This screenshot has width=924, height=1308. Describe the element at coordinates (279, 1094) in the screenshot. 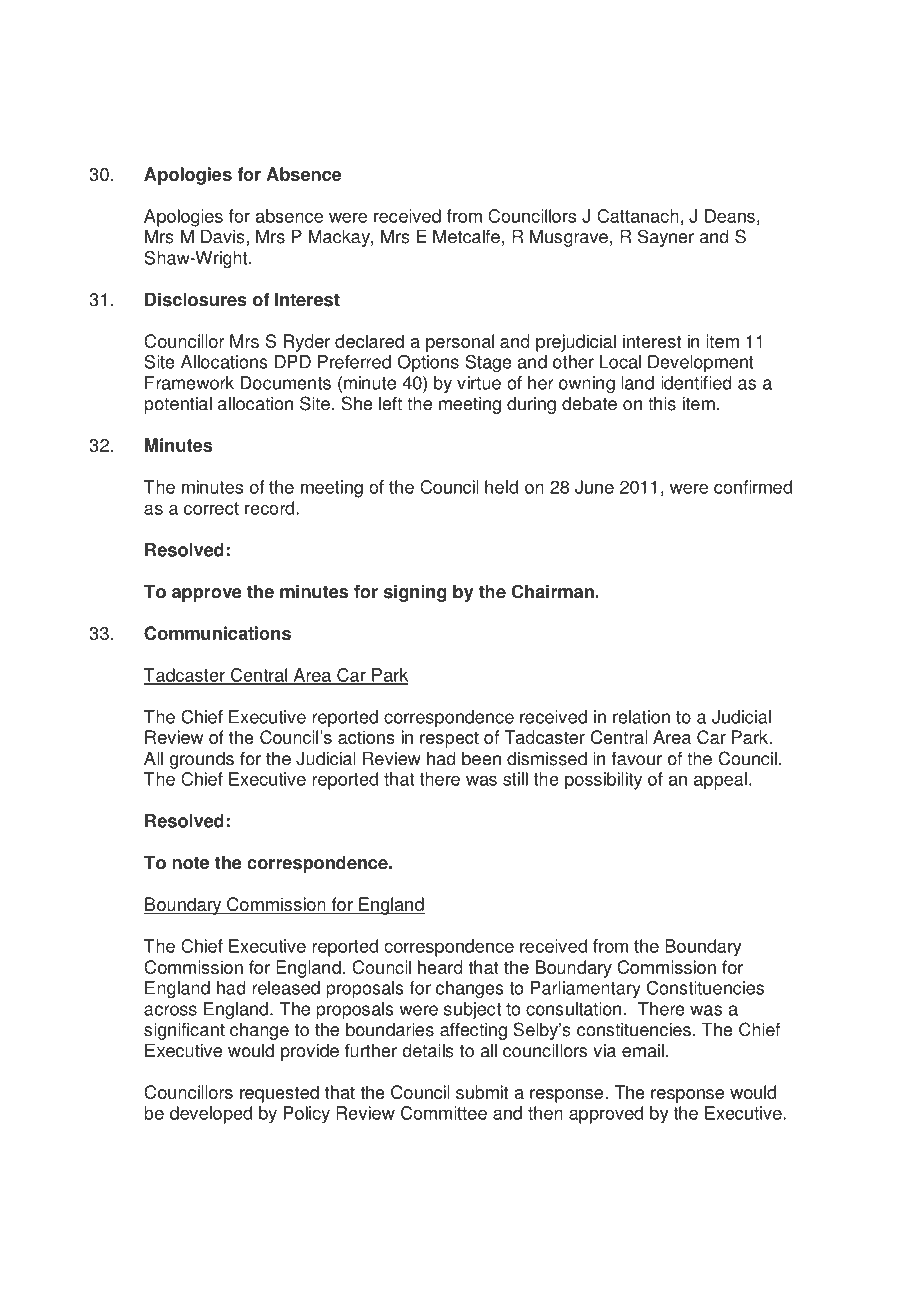

I see `requested` at that location.
